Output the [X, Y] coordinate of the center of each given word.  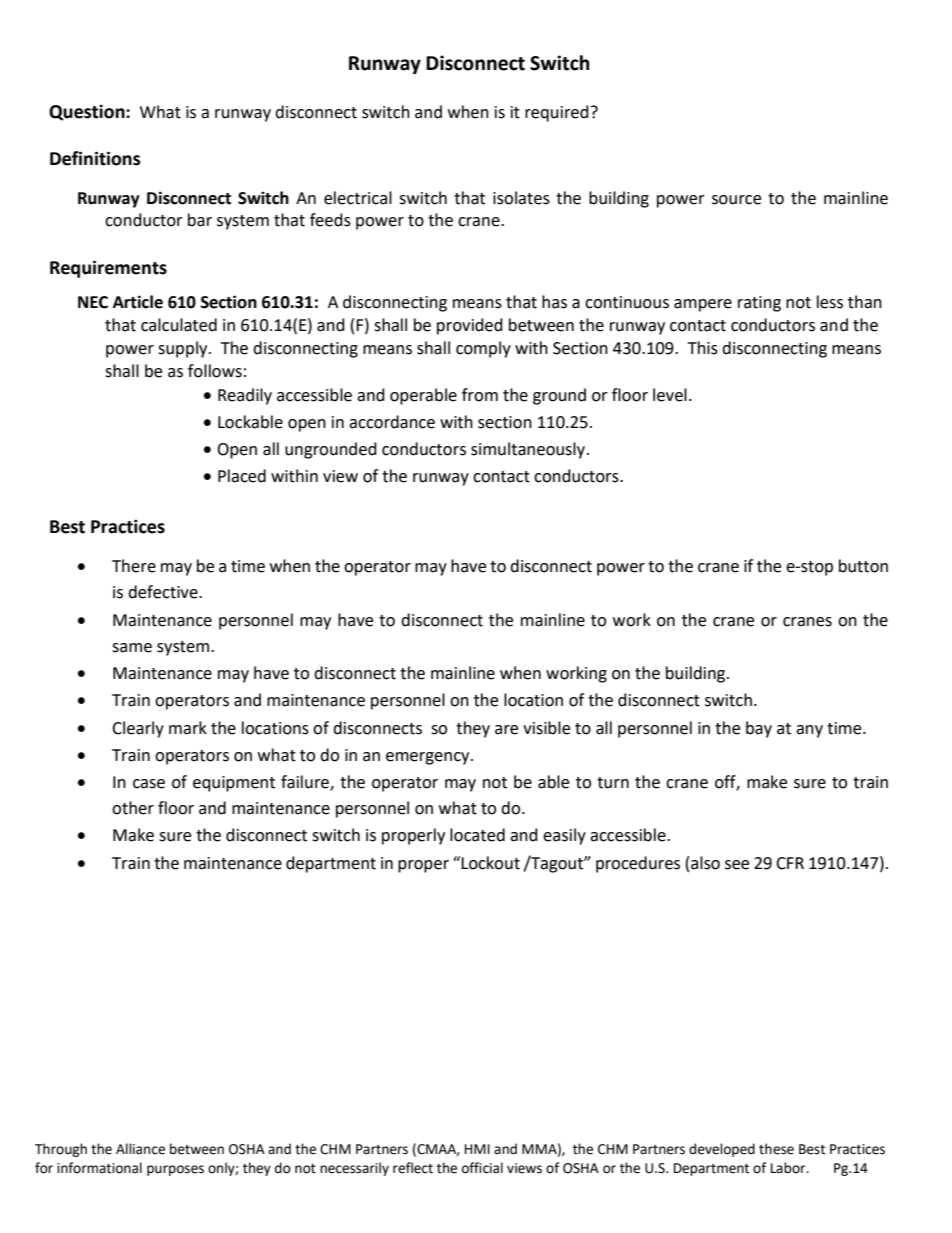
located [477, 835]
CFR [790, 863]
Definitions [95, 158]
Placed [242, 476]
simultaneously [528, 450]
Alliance [140, 1149]
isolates [521, 198]
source [736, 200]
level [670, 395]
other [133, 808]
